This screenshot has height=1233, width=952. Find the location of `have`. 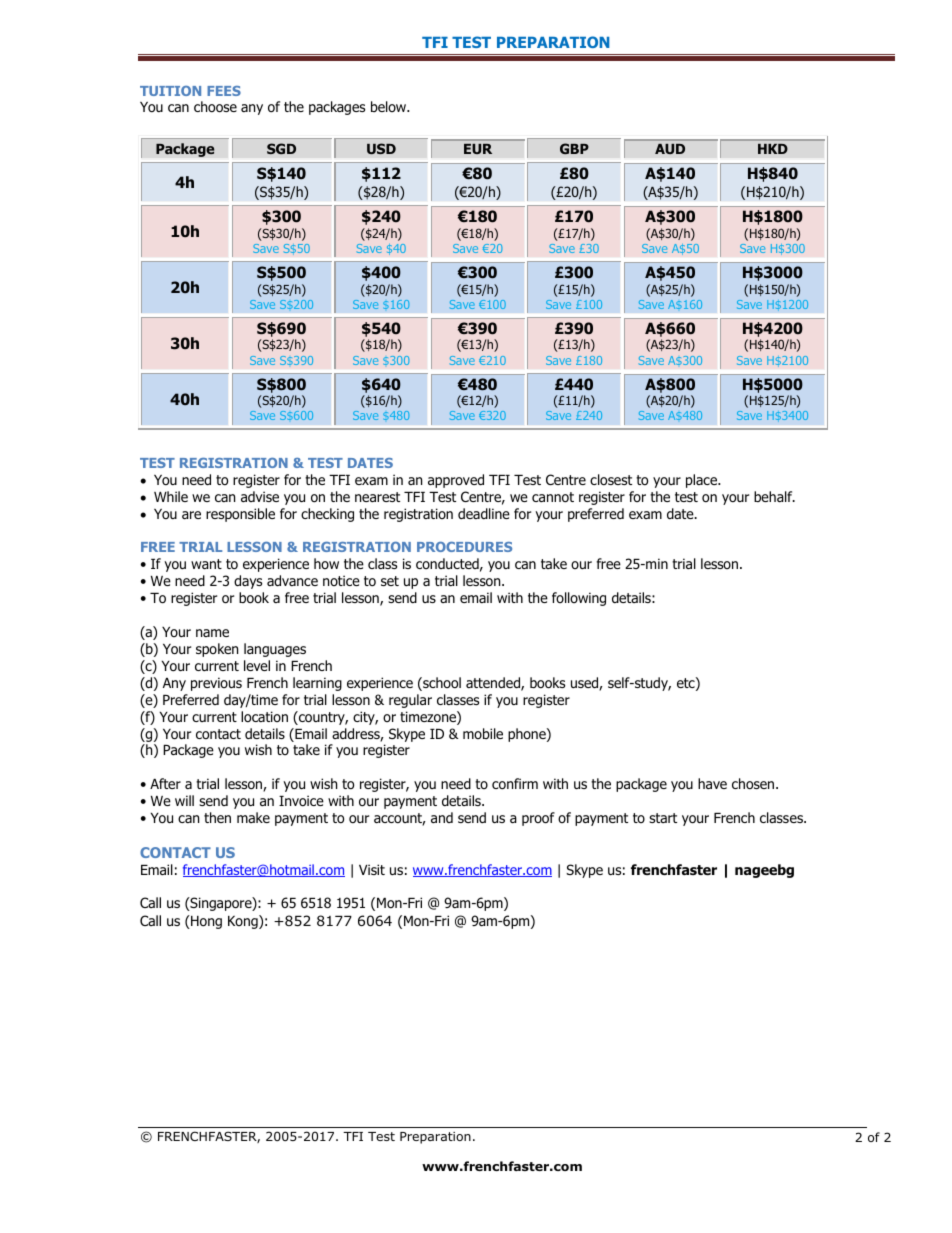

have is located at coordinates (712, 783).
